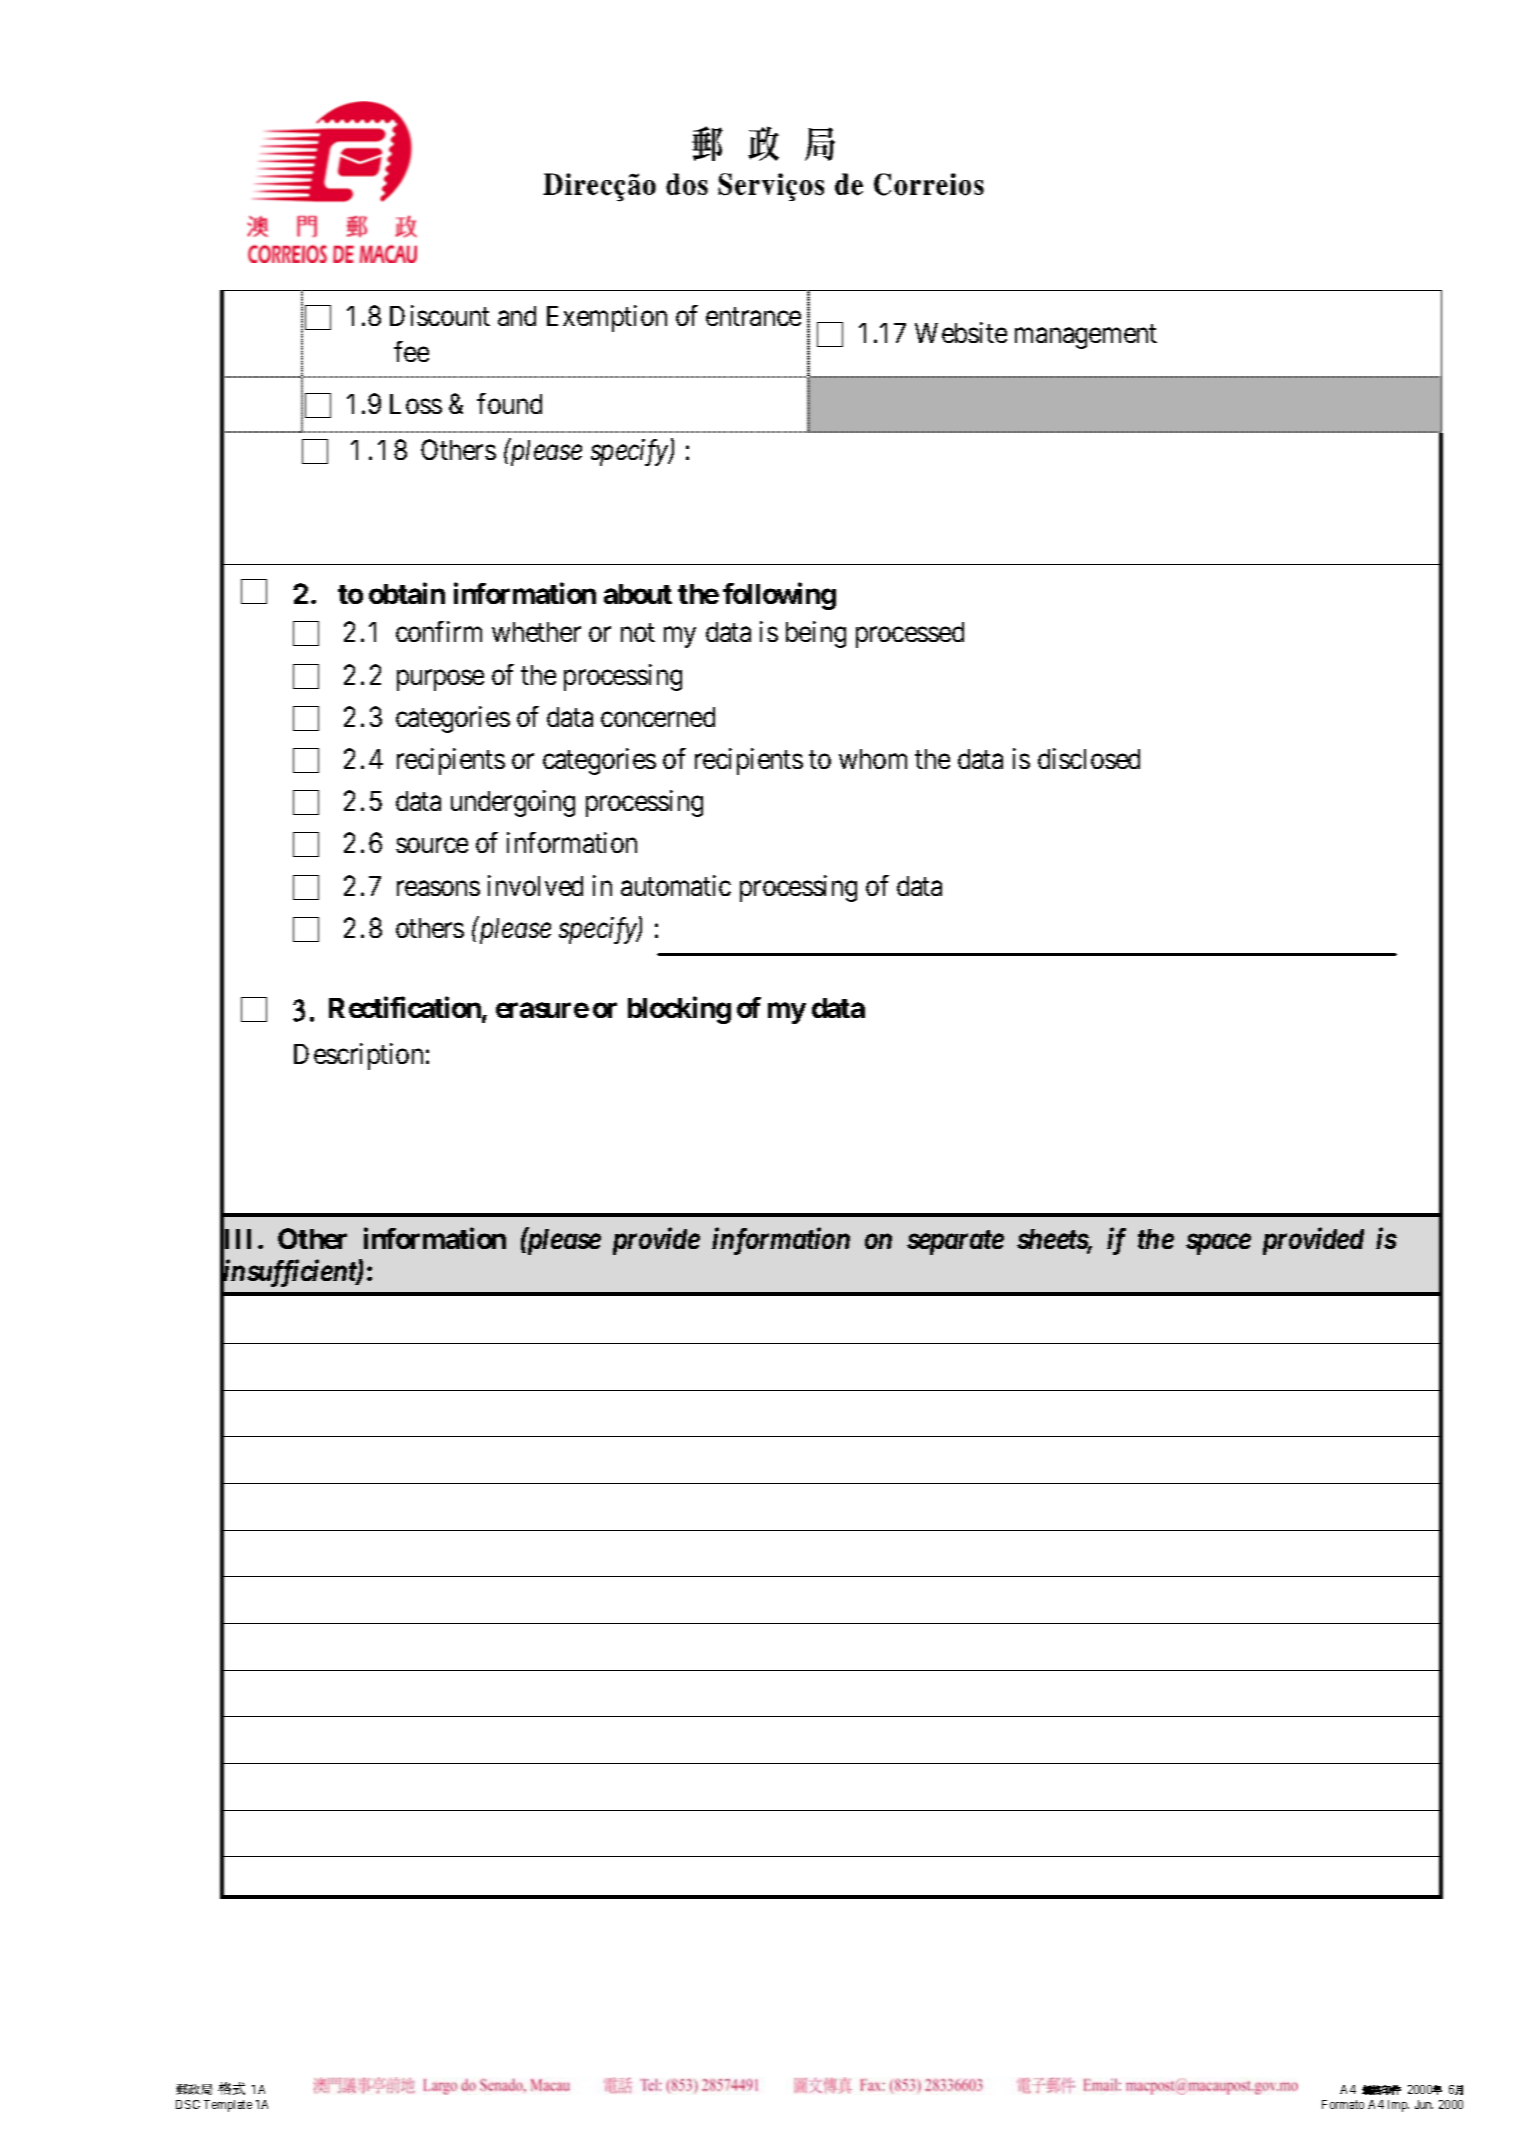 The image size is (1521, 2152). What do you see at coordinates (955, 1242) in the document?
I see `separate` at bounding box center [955, 1242].
